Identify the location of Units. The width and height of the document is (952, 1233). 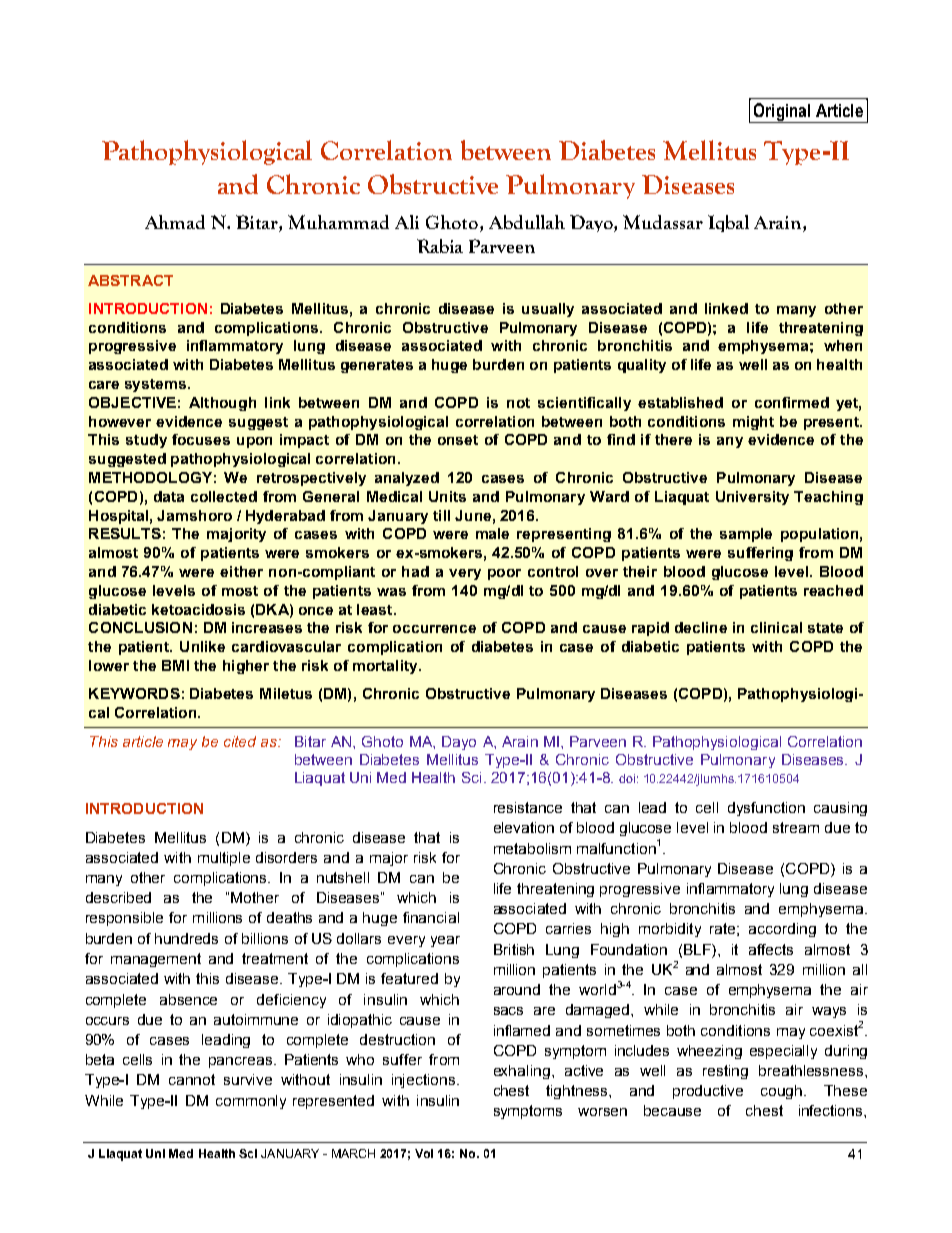
(447, 496).
